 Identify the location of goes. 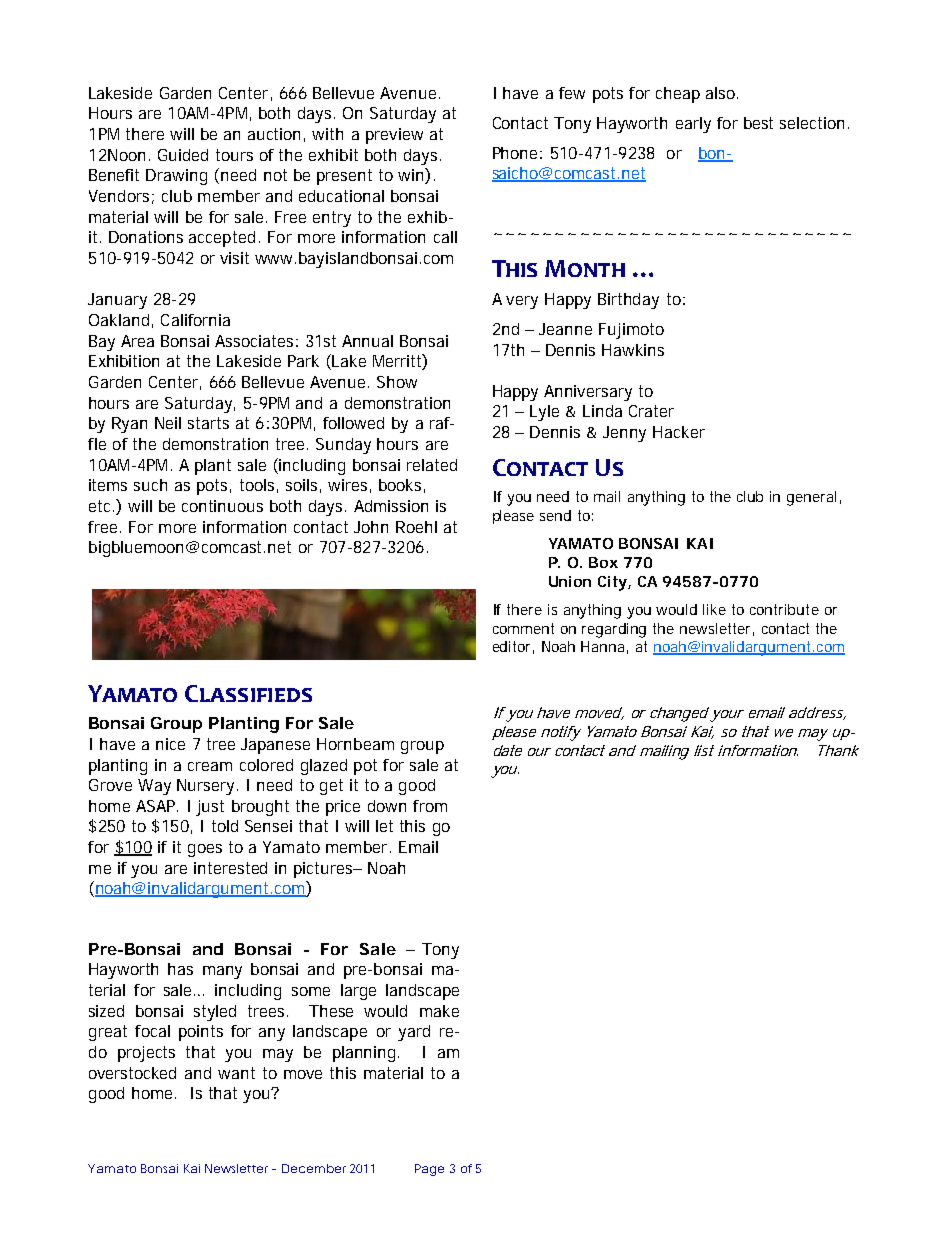
(205, 850).
